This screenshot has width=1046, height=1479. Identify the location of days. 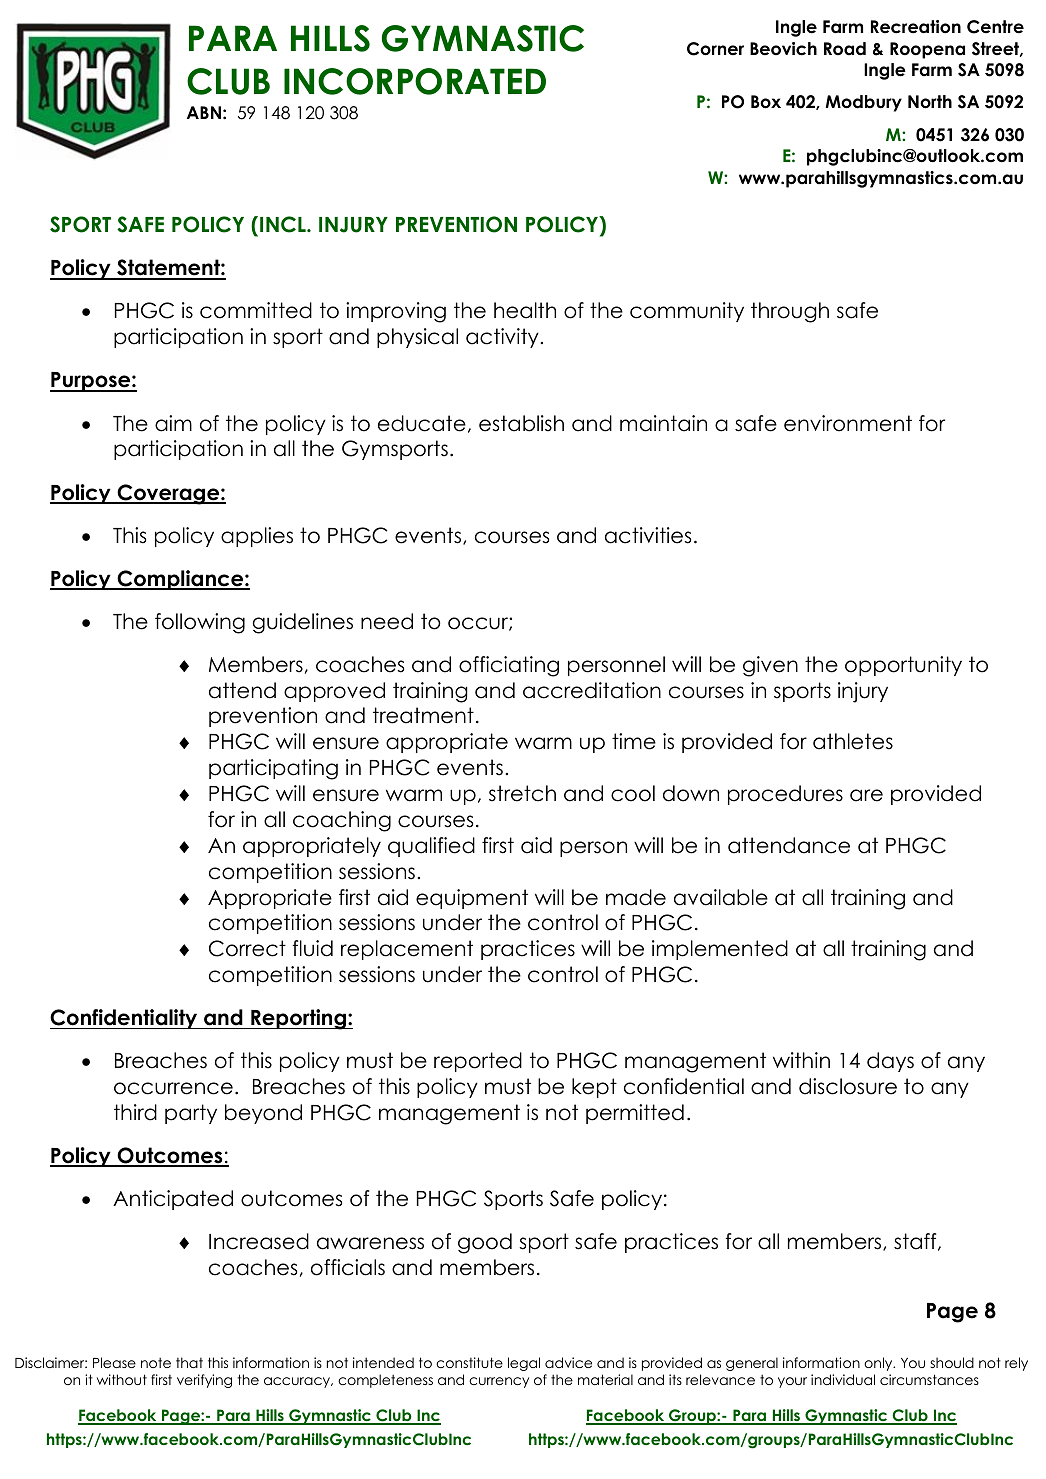
(890, 1062).
